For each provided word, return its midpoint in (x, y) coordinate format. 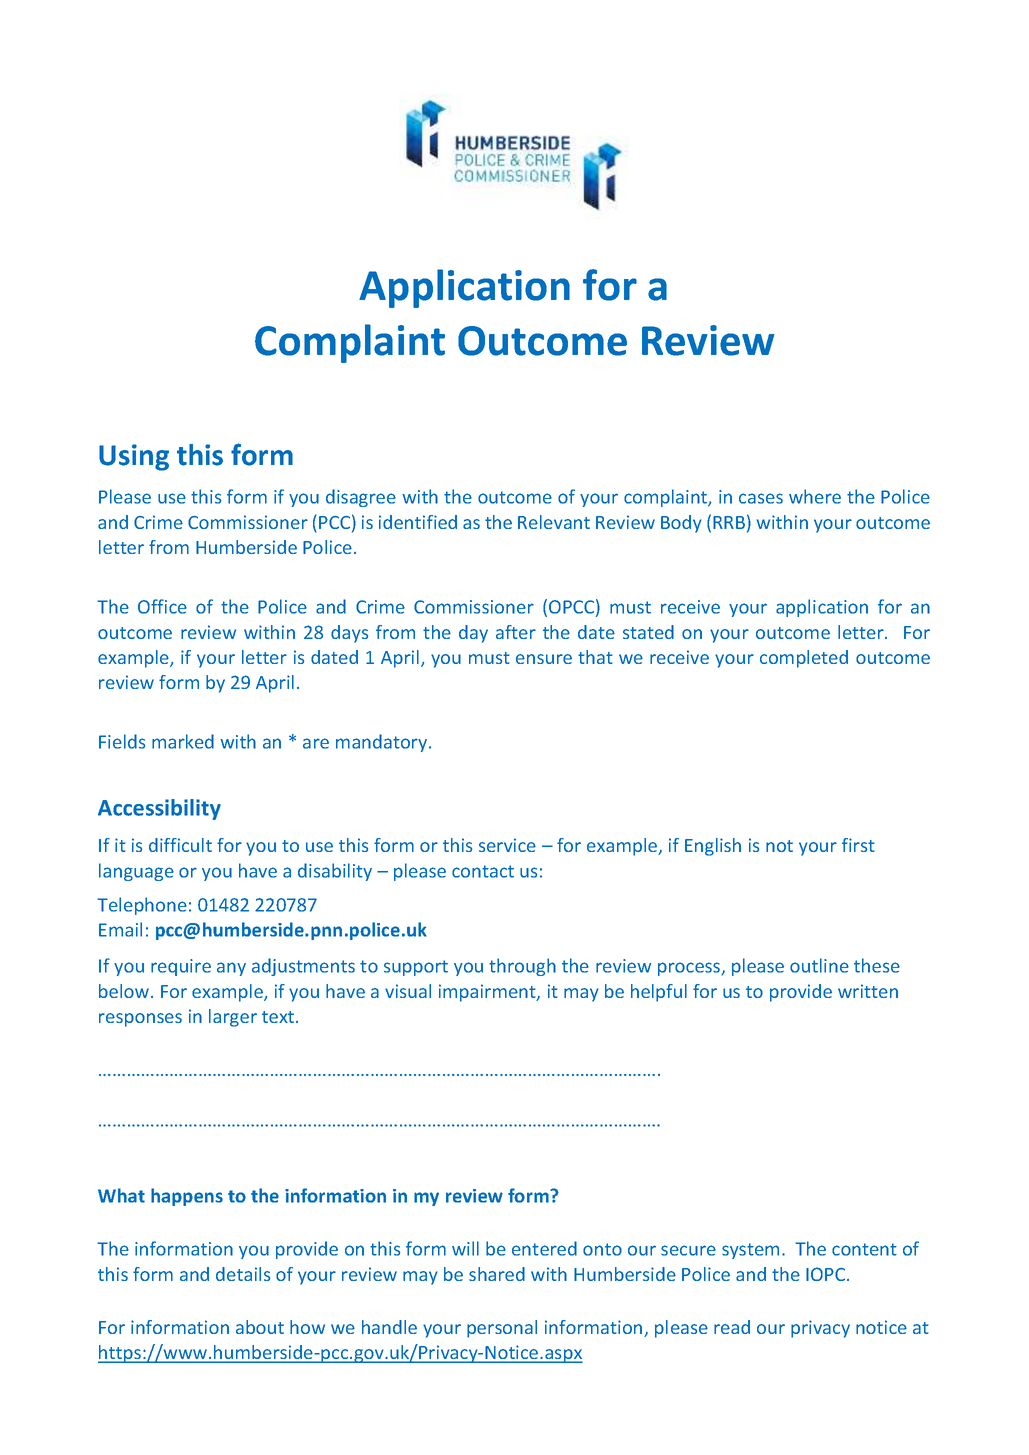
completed (804, 659)
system (750, 1251)
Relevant (554, 522)
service (507, 845)
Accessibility (159, 809)
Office (162, 606)
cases (761, 498)
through (522, 967)
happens (187, 1197)
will (465, 1248)
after (516, 632)
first (858, 845)
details (243, 1274)
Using (134, 457)
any (231, 969)
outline (819, 965)
